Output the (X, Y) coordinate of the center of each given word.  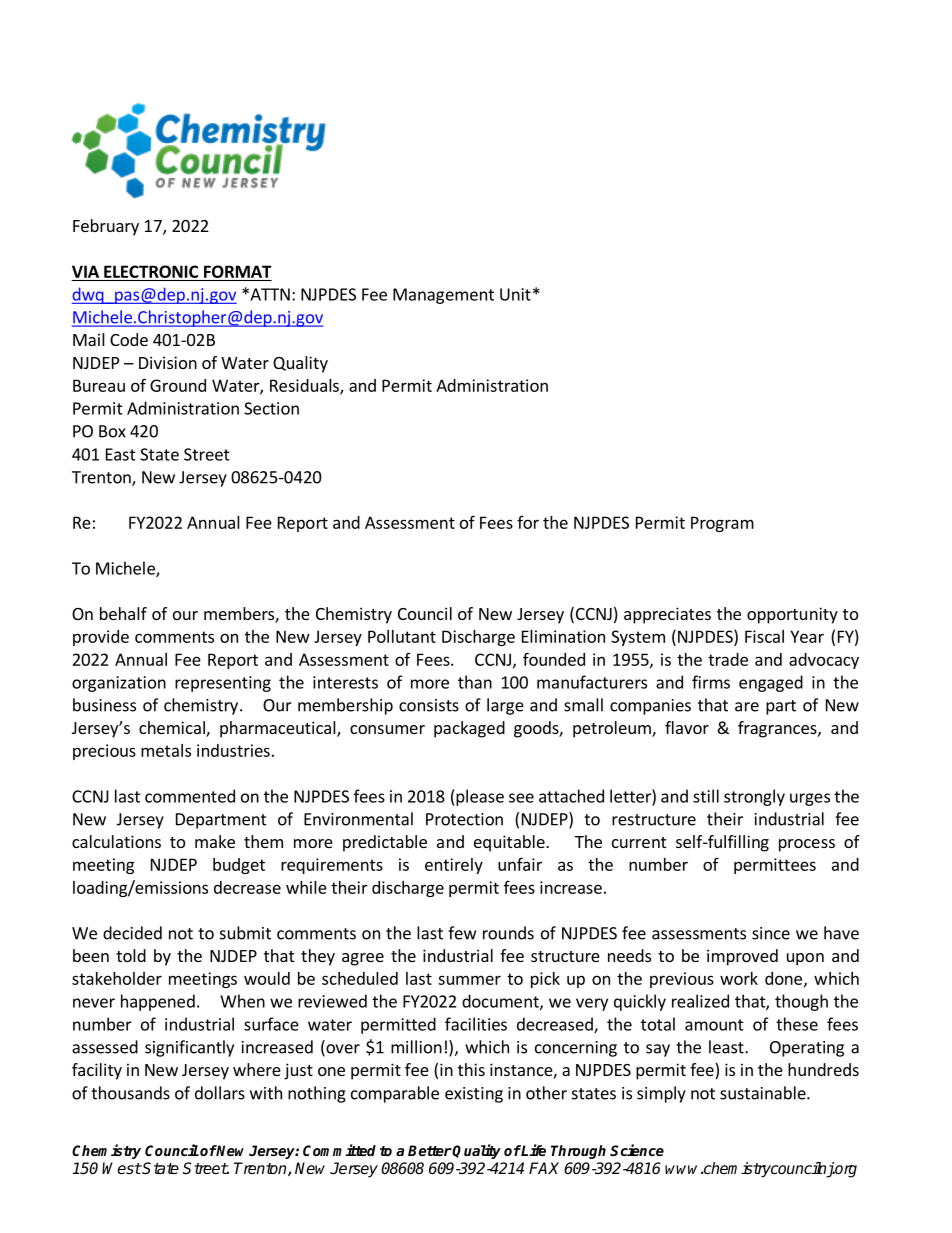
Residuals (305, 386)
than (475, 682)
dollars (220, 1093)
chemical (173, 729)
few (462, 933)
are (747, 707)
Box (112, 431)
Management (443, 296)
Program (722, 524)
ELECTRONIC (151, 271)
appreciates (667, 615)
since (771, 933)
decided (132, 933)
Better (430, 1150)
